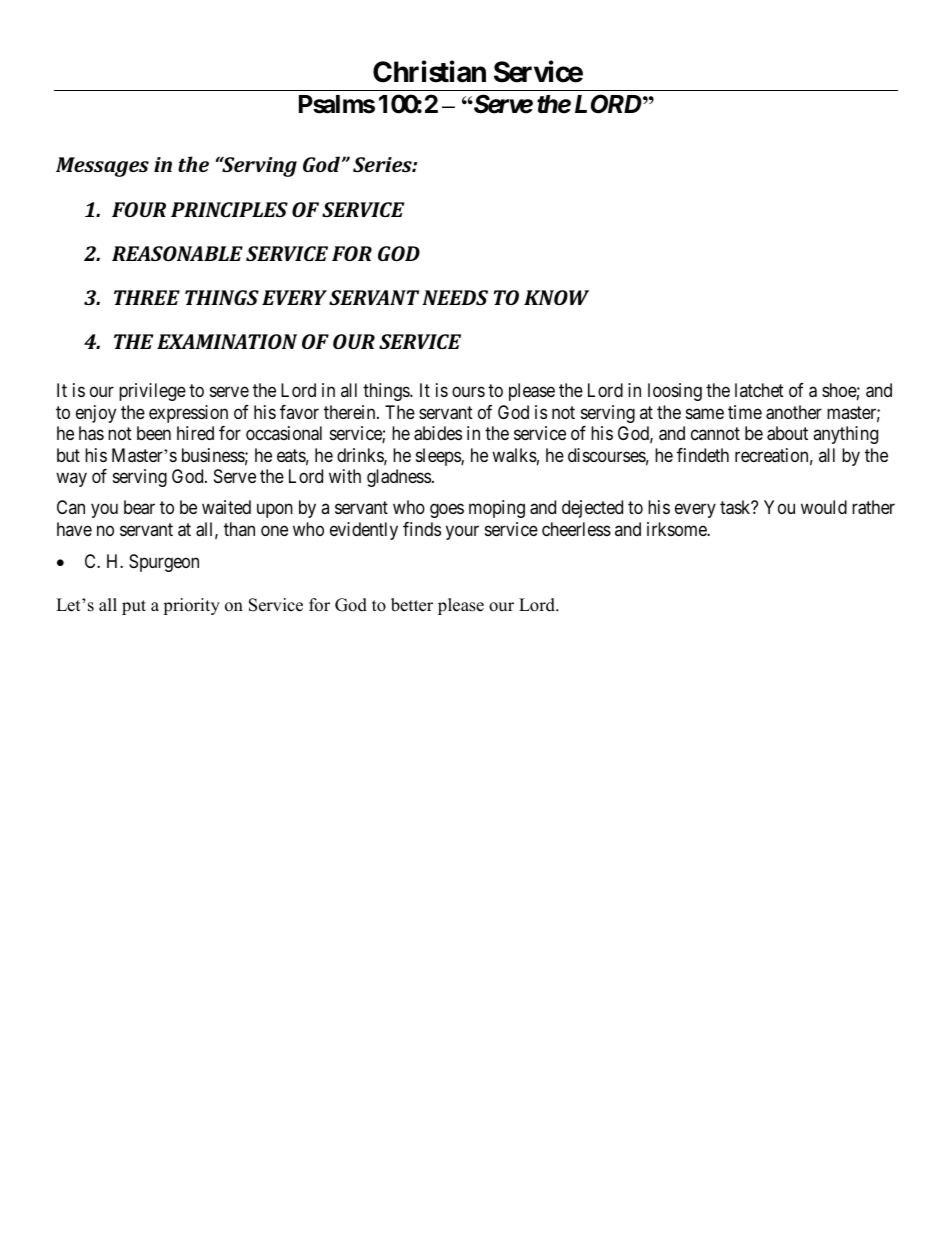 The width and height of the page is (952, 1233). Describe the element at coordinates (191, 606) in the page. I see `priority` at that location.
